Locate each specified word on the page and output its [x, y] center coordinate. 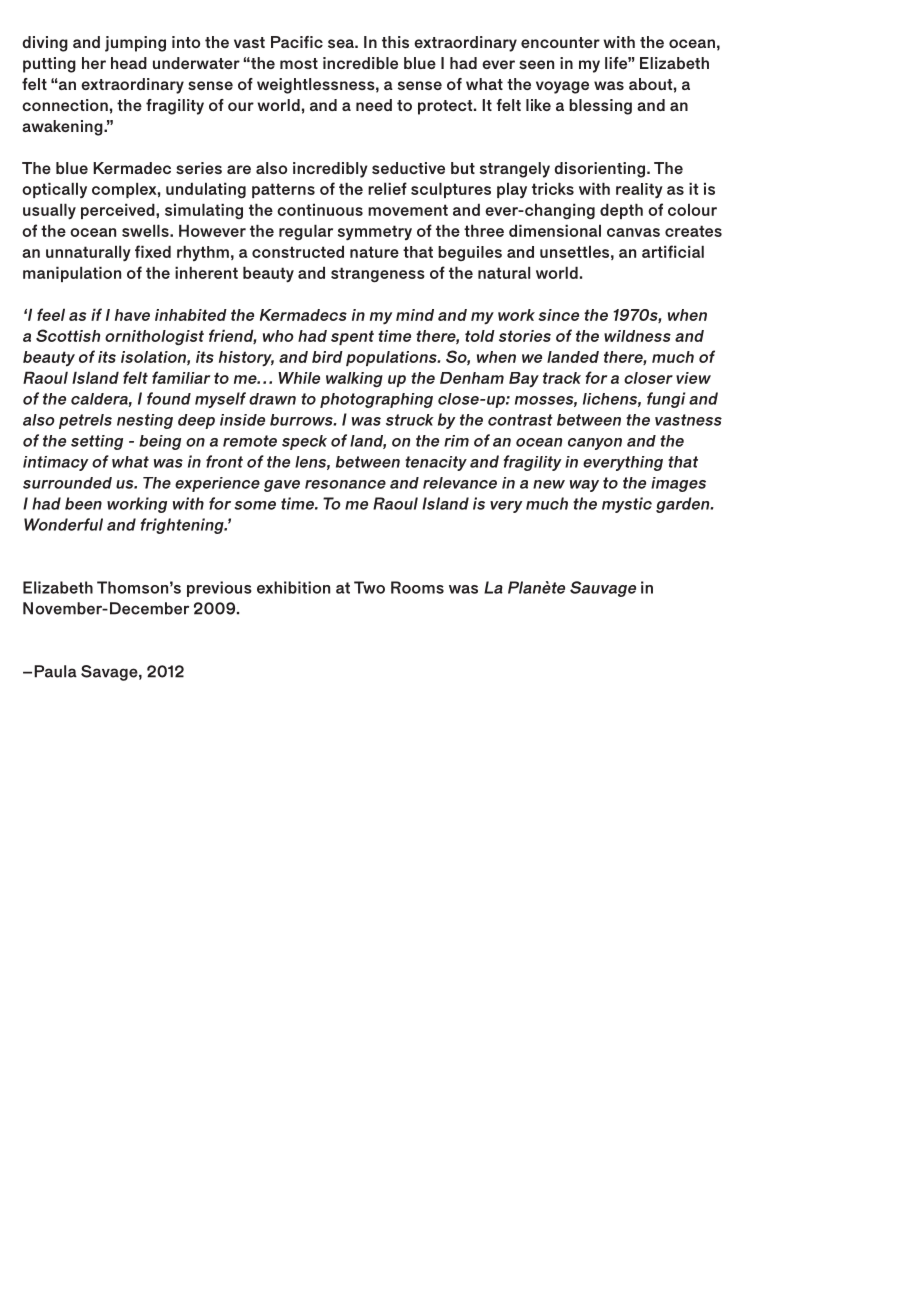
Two [369, 587]
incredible [360, 63]
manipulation [72, 274]
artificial [673, 251]
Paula [55, 671]
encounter [560, 42]
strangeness [378, 275]
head [129, 63]
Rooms [417, 587]
